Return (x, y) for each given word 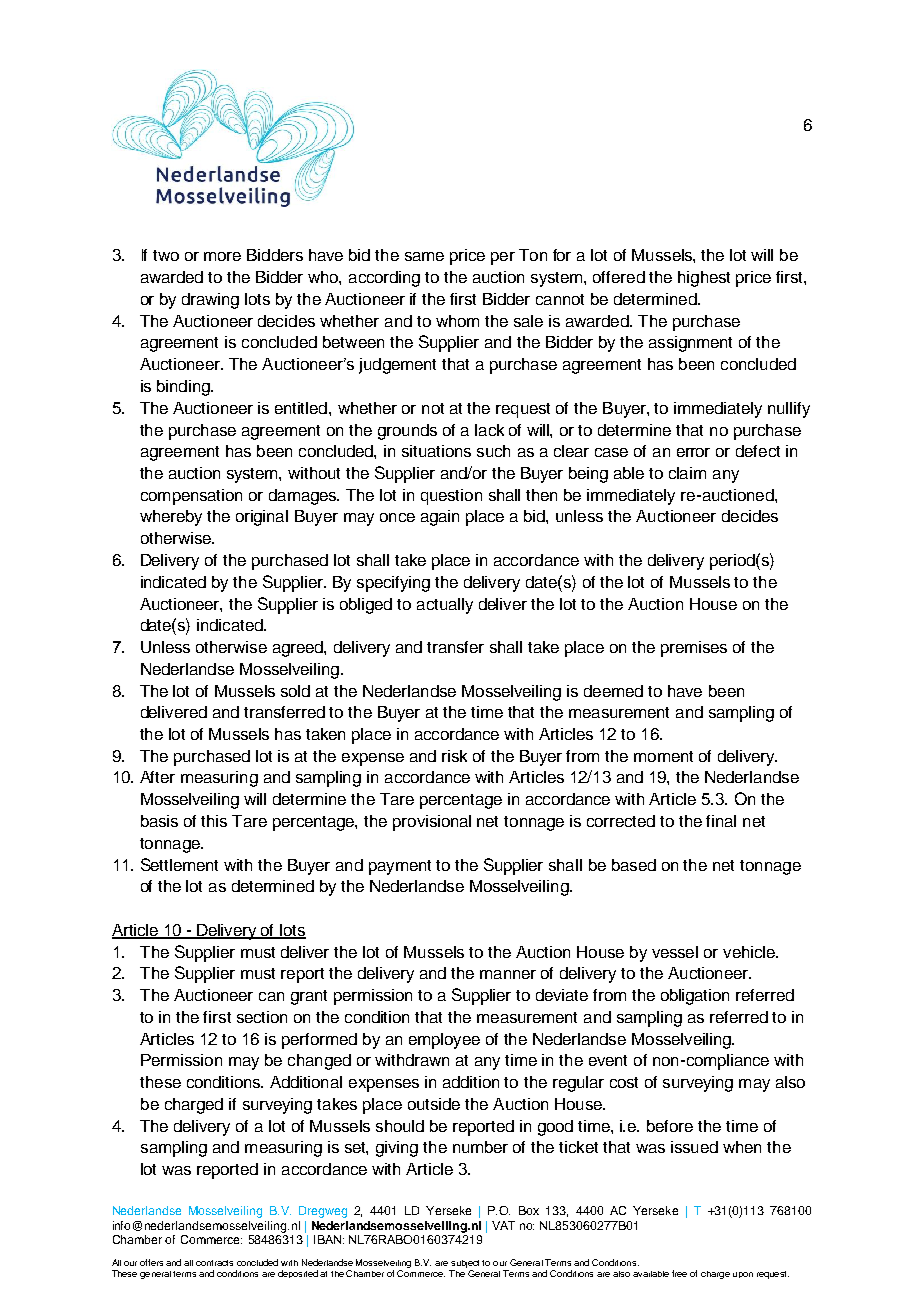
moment (663, 756)
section (262, 1017)
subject (465, 1264)
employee (444, 1041)
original (262, 518)
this (214, 821)
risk (454, 756)
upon (743, 1275)
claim (687, 473)
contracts (214, 1263)
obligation (695, 997)
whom (457, 321)
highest (704, 279)
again (440, 518)
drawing (210, 301)
